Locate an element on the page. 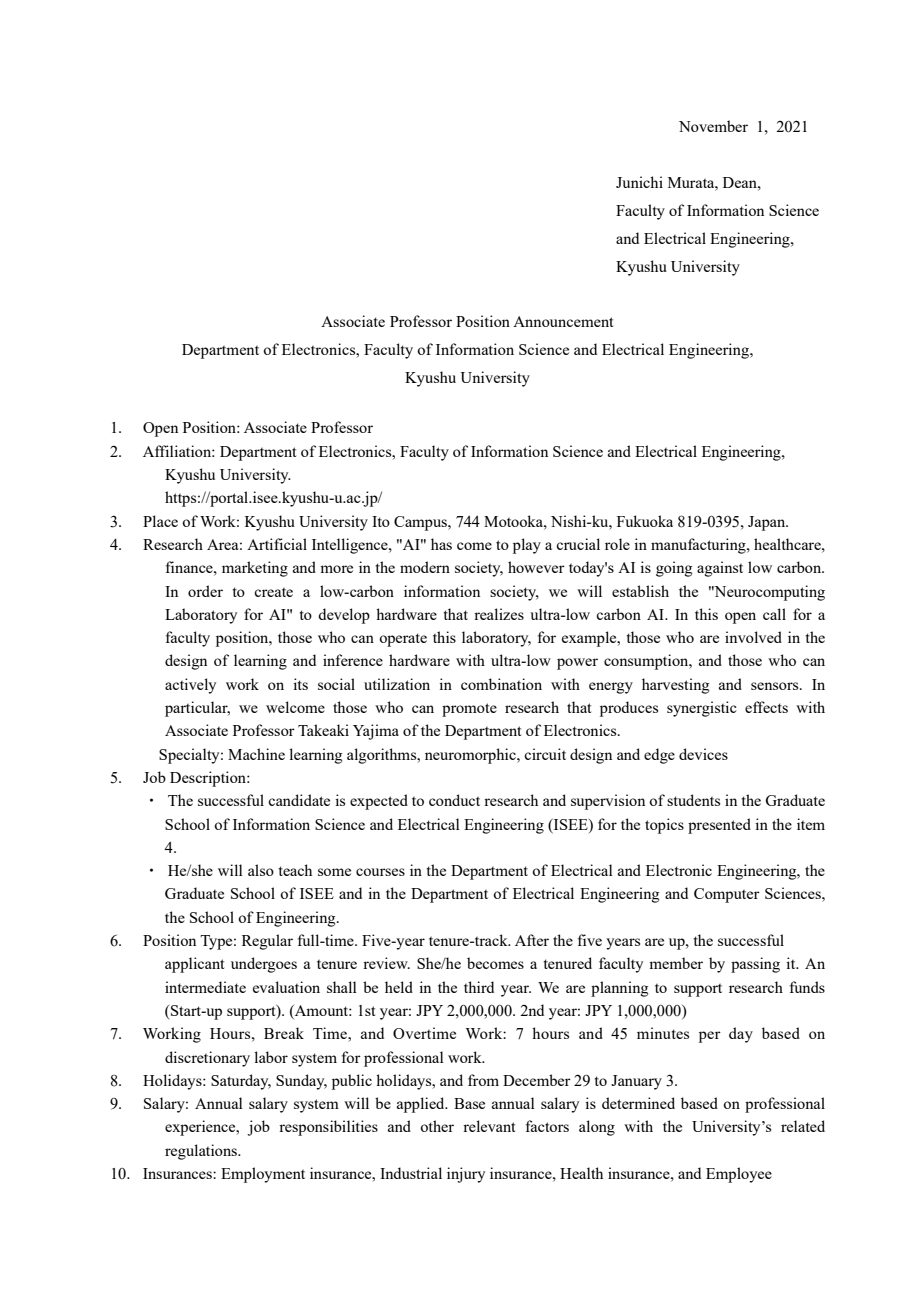 The height and width of the image is (1308, 924). Announcement is located at coordinates (563, 321).
